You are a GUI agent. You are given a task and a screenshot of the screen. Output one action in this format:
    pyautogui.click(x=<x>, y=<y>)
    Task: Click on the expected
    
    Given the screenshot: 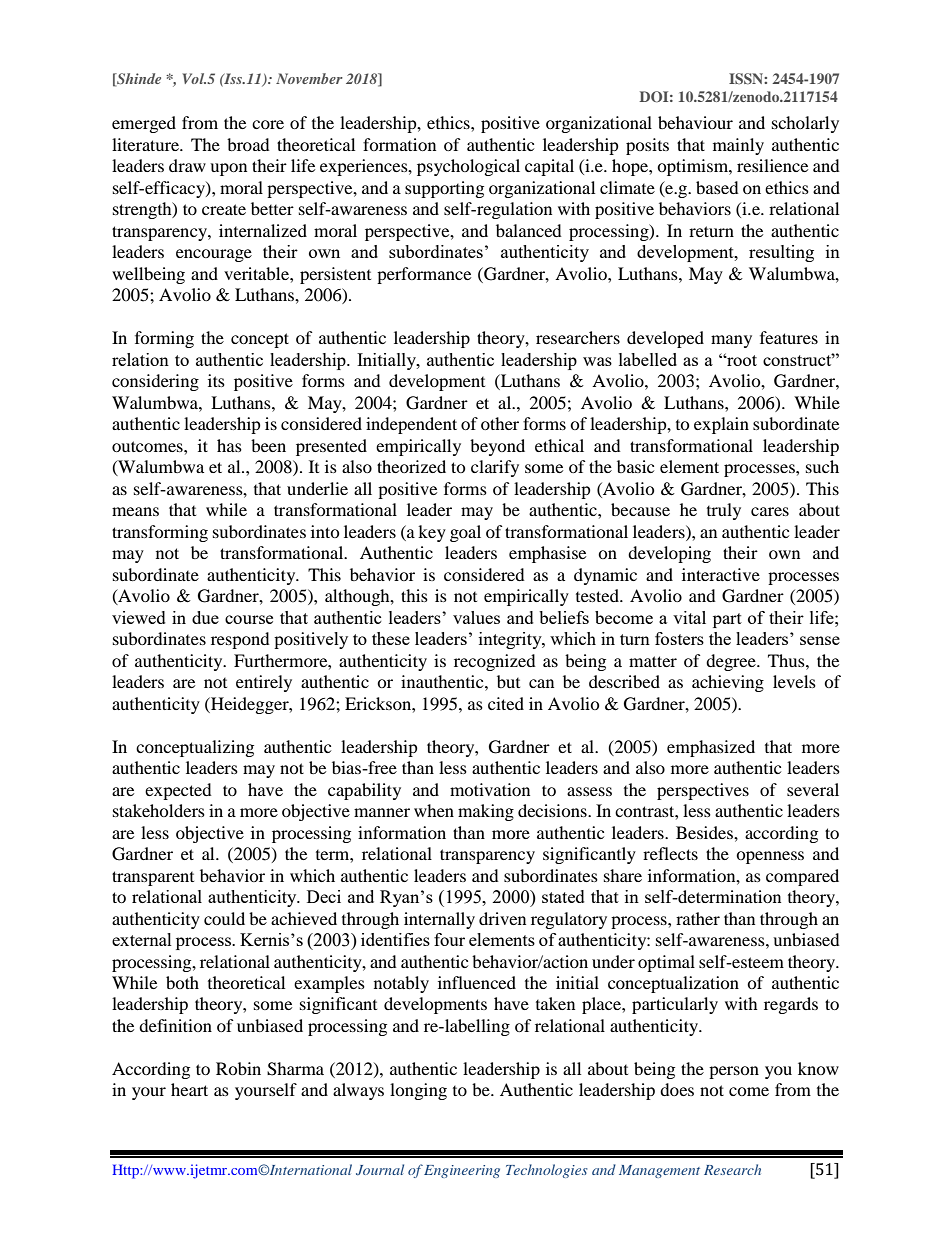 What is the action you would take?
    pyautogui.click(x=178, y=791)
